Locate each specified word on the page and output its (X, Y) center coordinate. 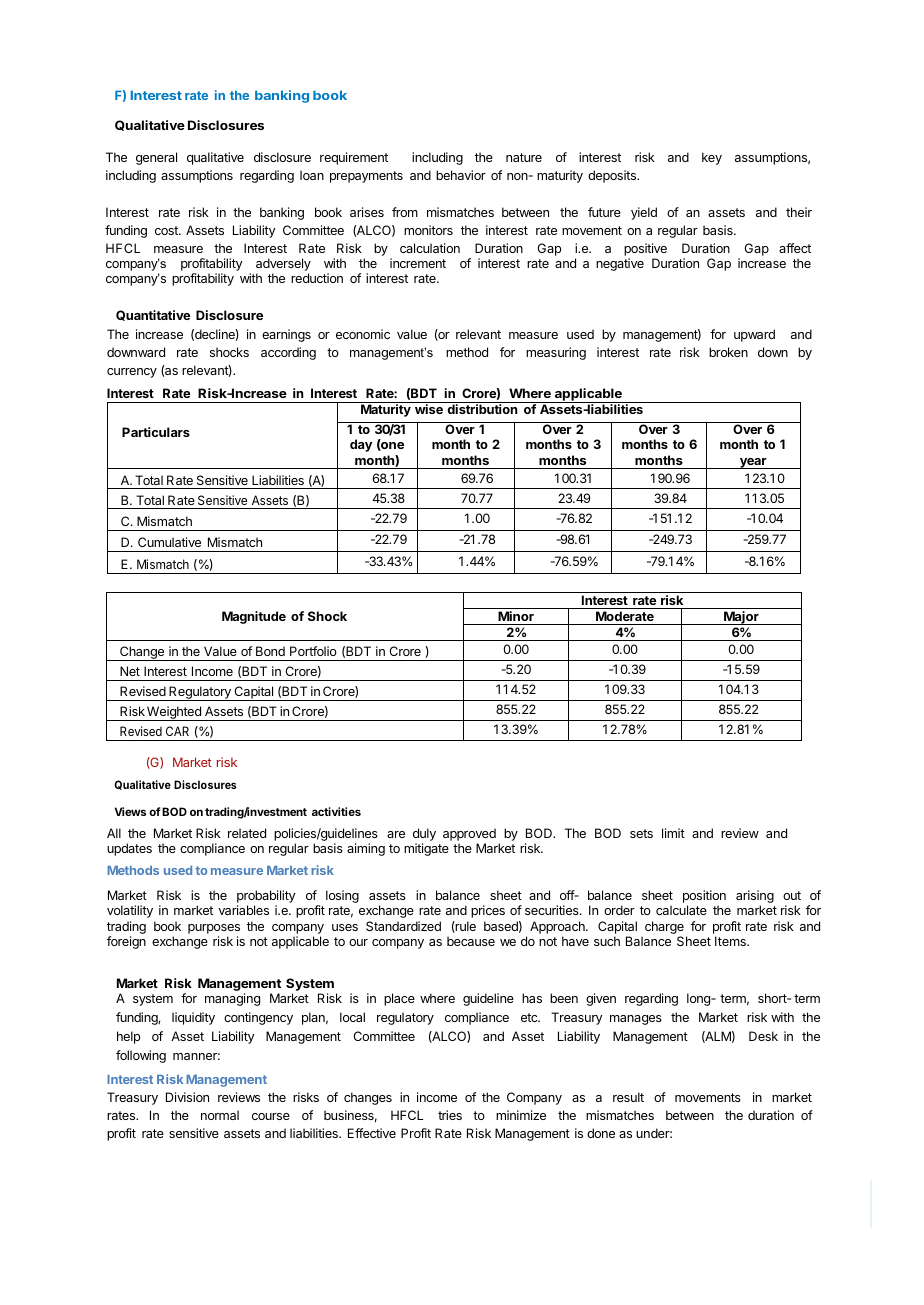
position (704, 898)
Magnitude (254, 617)
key (712, 158)
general (156, 158)
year (753, 463)
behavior (461, 175)
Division (187, 1097)
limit (673, 833)
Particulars (156, 432)
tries (450, 1115)
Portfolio (313, 651)
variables (243, 910)
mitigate (426, 849)
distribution (482, 409)
